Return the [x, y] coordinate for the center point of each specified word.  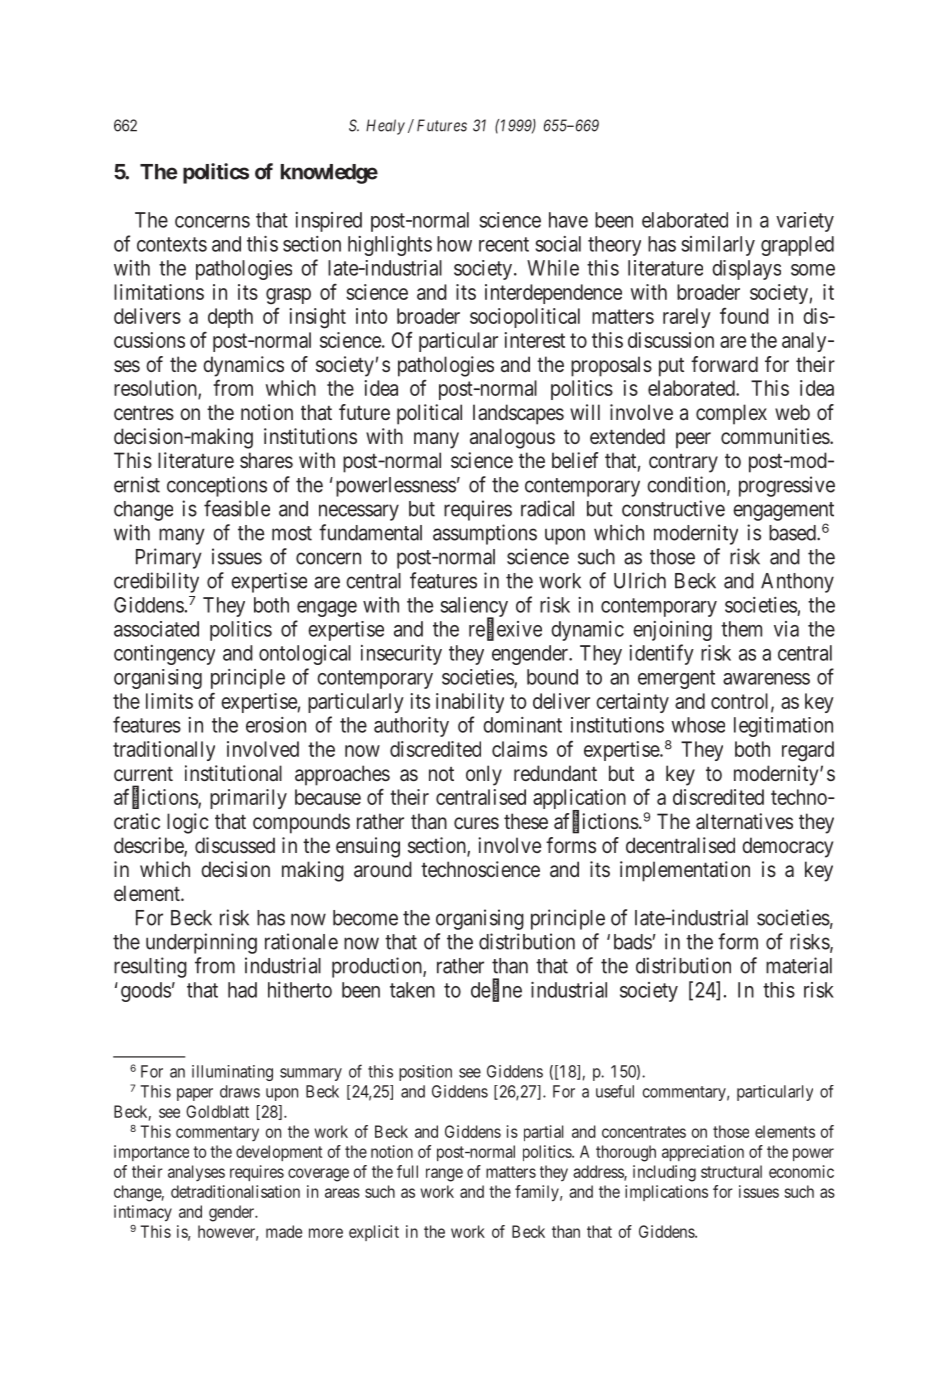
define [496, 990]
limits [169, 701]
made [284, 1231]
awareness [766, 679]
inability [470, 703]
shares [266, 460]
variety [805, 222]
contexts [172, 244]
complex [731, 414]
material [799, 965]
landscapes [518, 414]
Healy [385, 127]
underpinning [201, 943]
